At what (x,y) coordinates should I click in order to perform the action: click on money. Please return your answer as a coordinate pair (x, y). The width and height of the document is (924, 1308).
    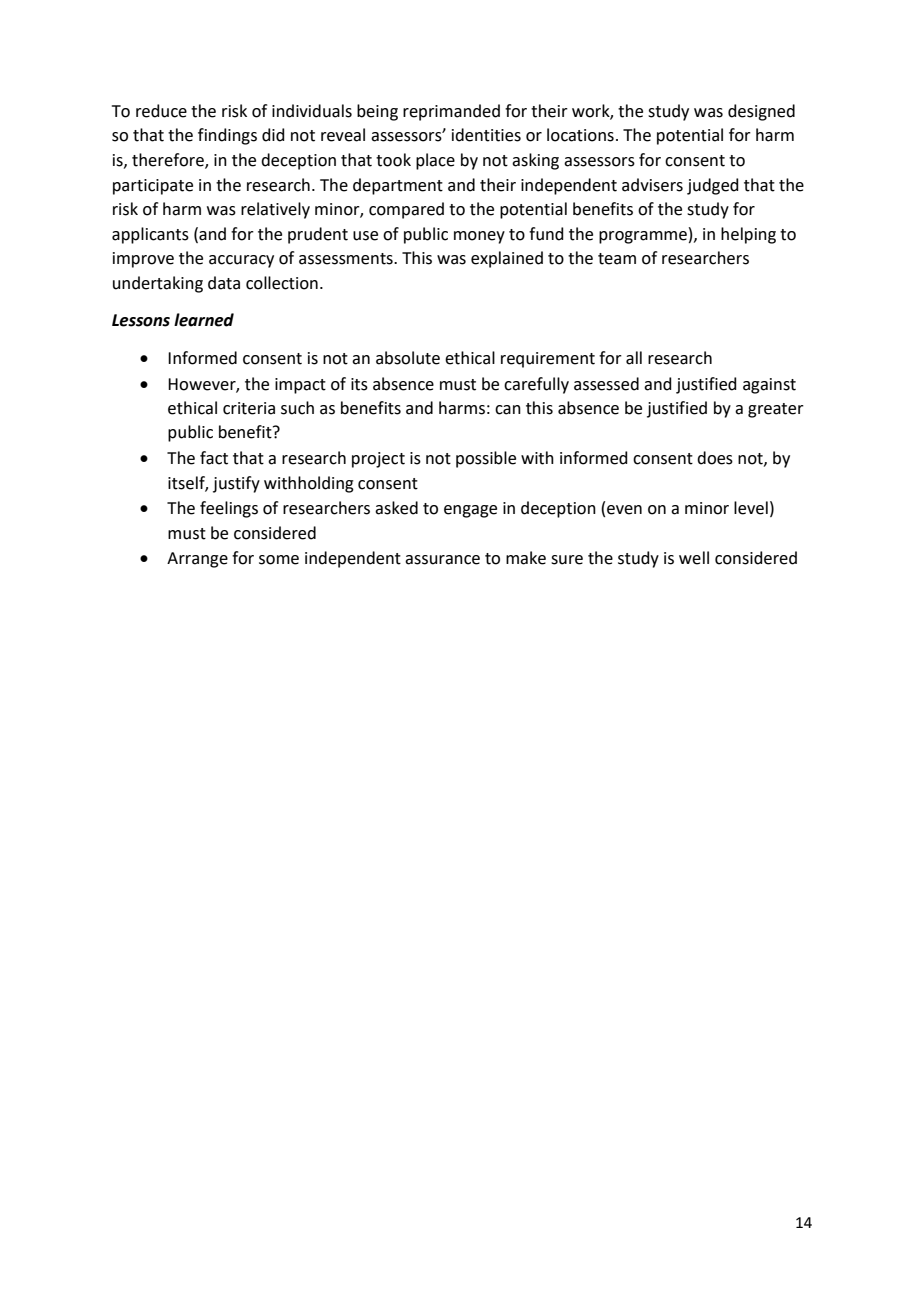
    Looking at the image, I should click on (479, 237).
